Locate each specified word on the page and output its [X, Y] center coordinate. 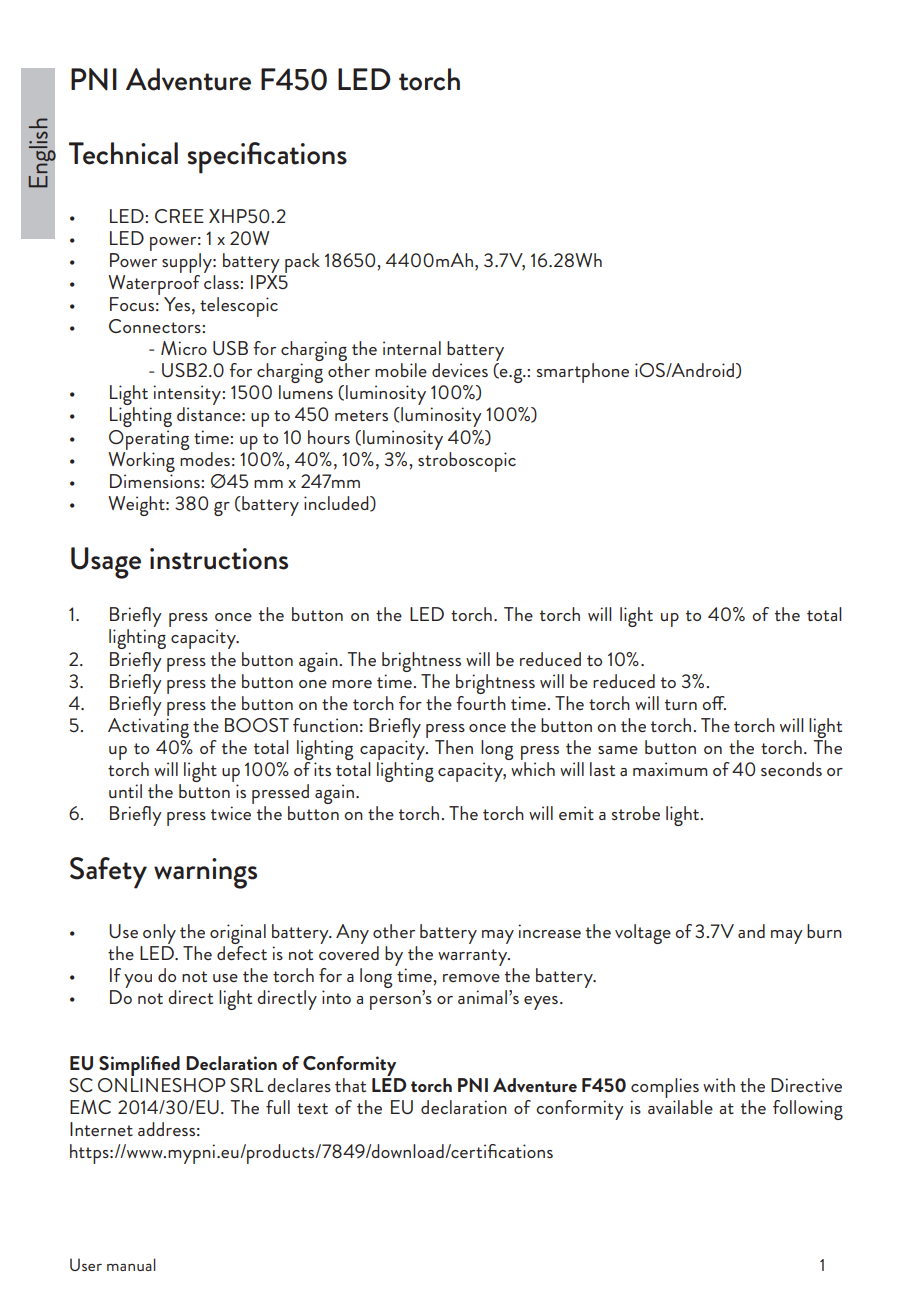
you [138, 981]
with [719, 1085]
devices [460, 370]
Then [454, 747]
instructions [219, 559]
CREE [179, 216]
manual [131, 1264]
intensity [188, 396]
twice [231, 813]
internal [412, 348]
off [714, 703]
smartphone [583, 373]
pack [301, 264]
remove [471, 978]
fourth [481, 701]
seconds [791, 769]
